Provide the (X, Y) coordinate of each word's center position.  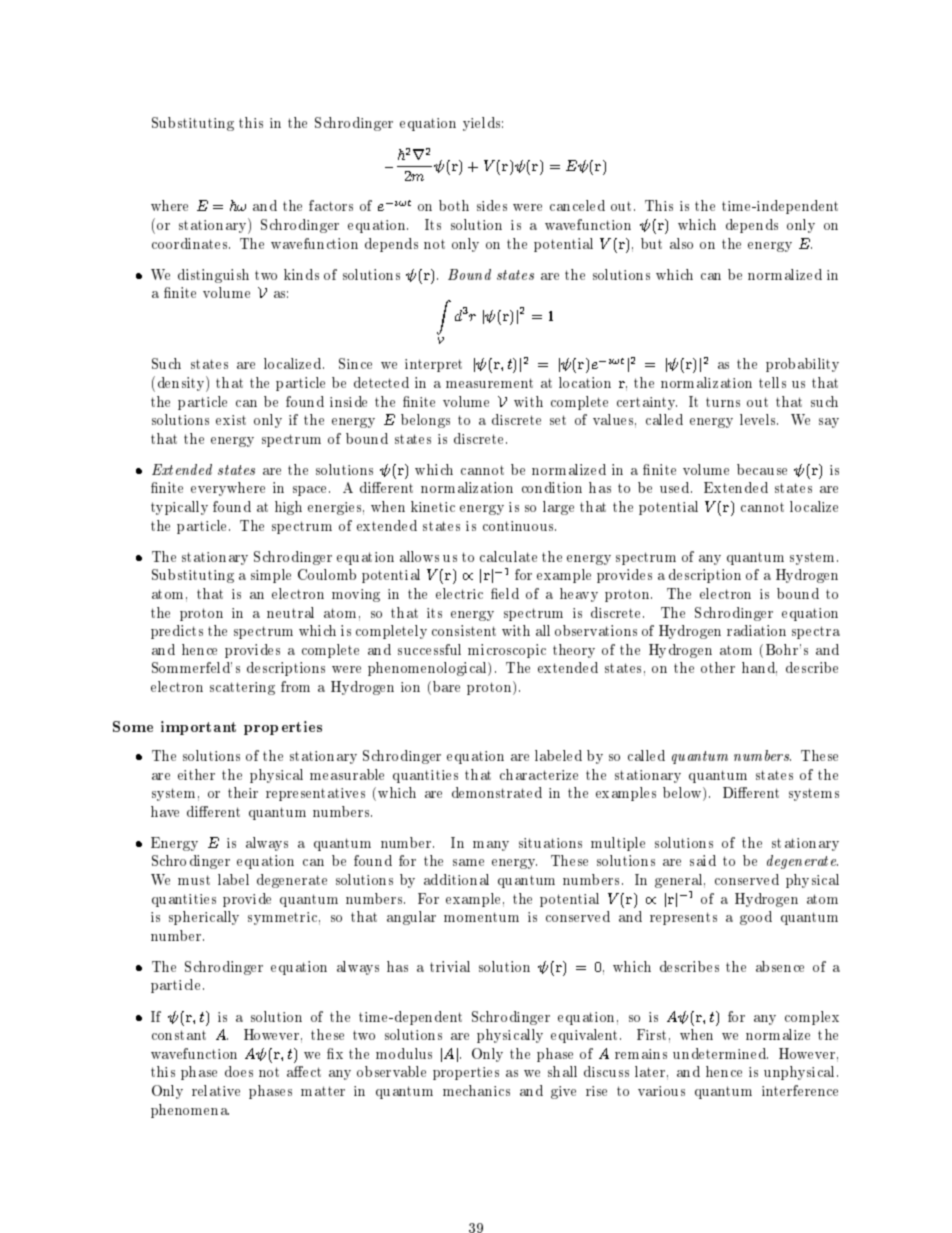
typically (179, 508)
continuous (519, 526)
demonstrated (497, 792)
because (762, 469)
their (243, 792)
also (681, 243)
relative (216, 1090)
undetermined (720, 1053)
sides (492, 205)
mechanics (476, 1090)
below (683, 794)
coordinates (191, 243)
